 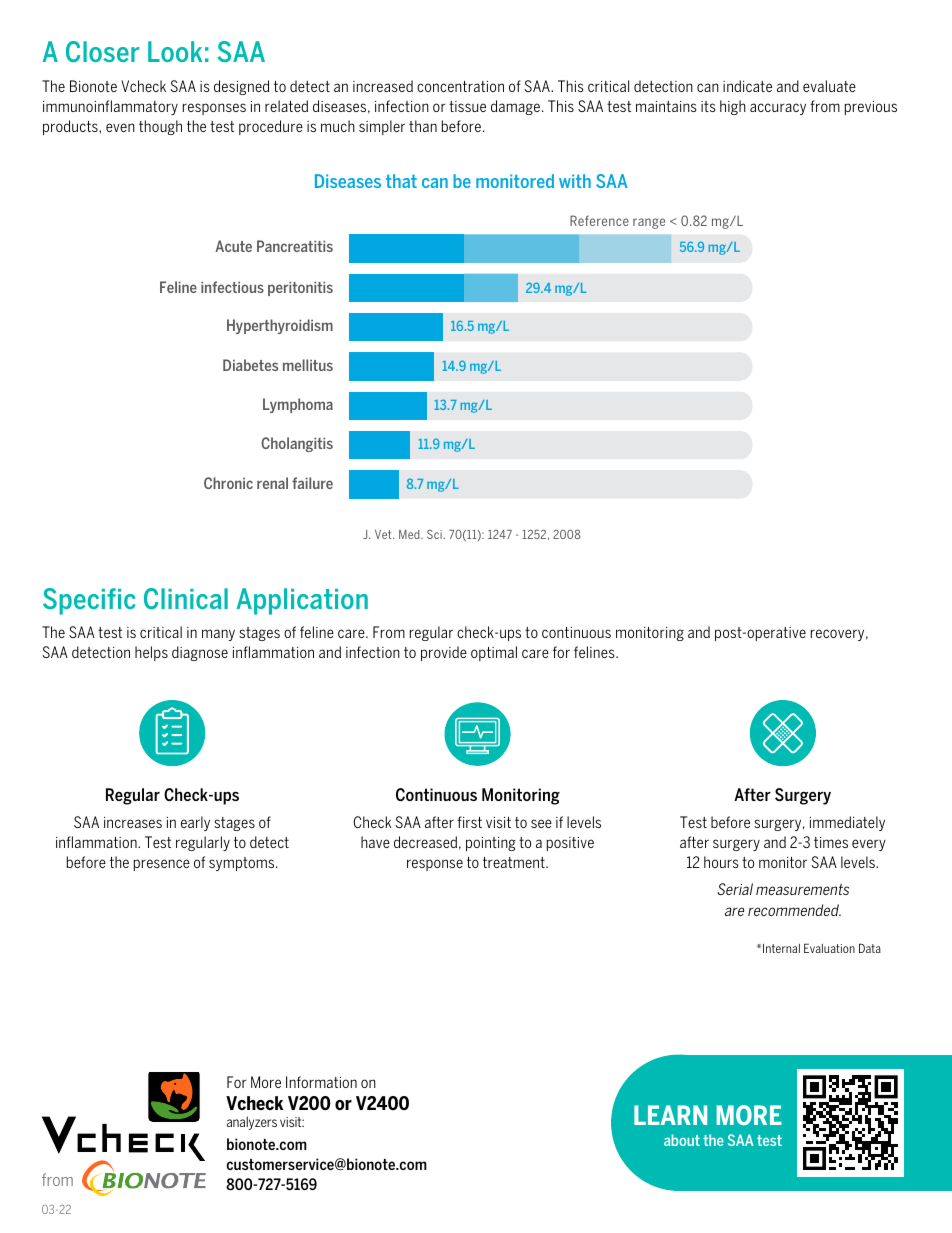 What do you see at coordinates (460, 86) in the screenshot?
I see `concentration` at bounding box center [460, 86].
